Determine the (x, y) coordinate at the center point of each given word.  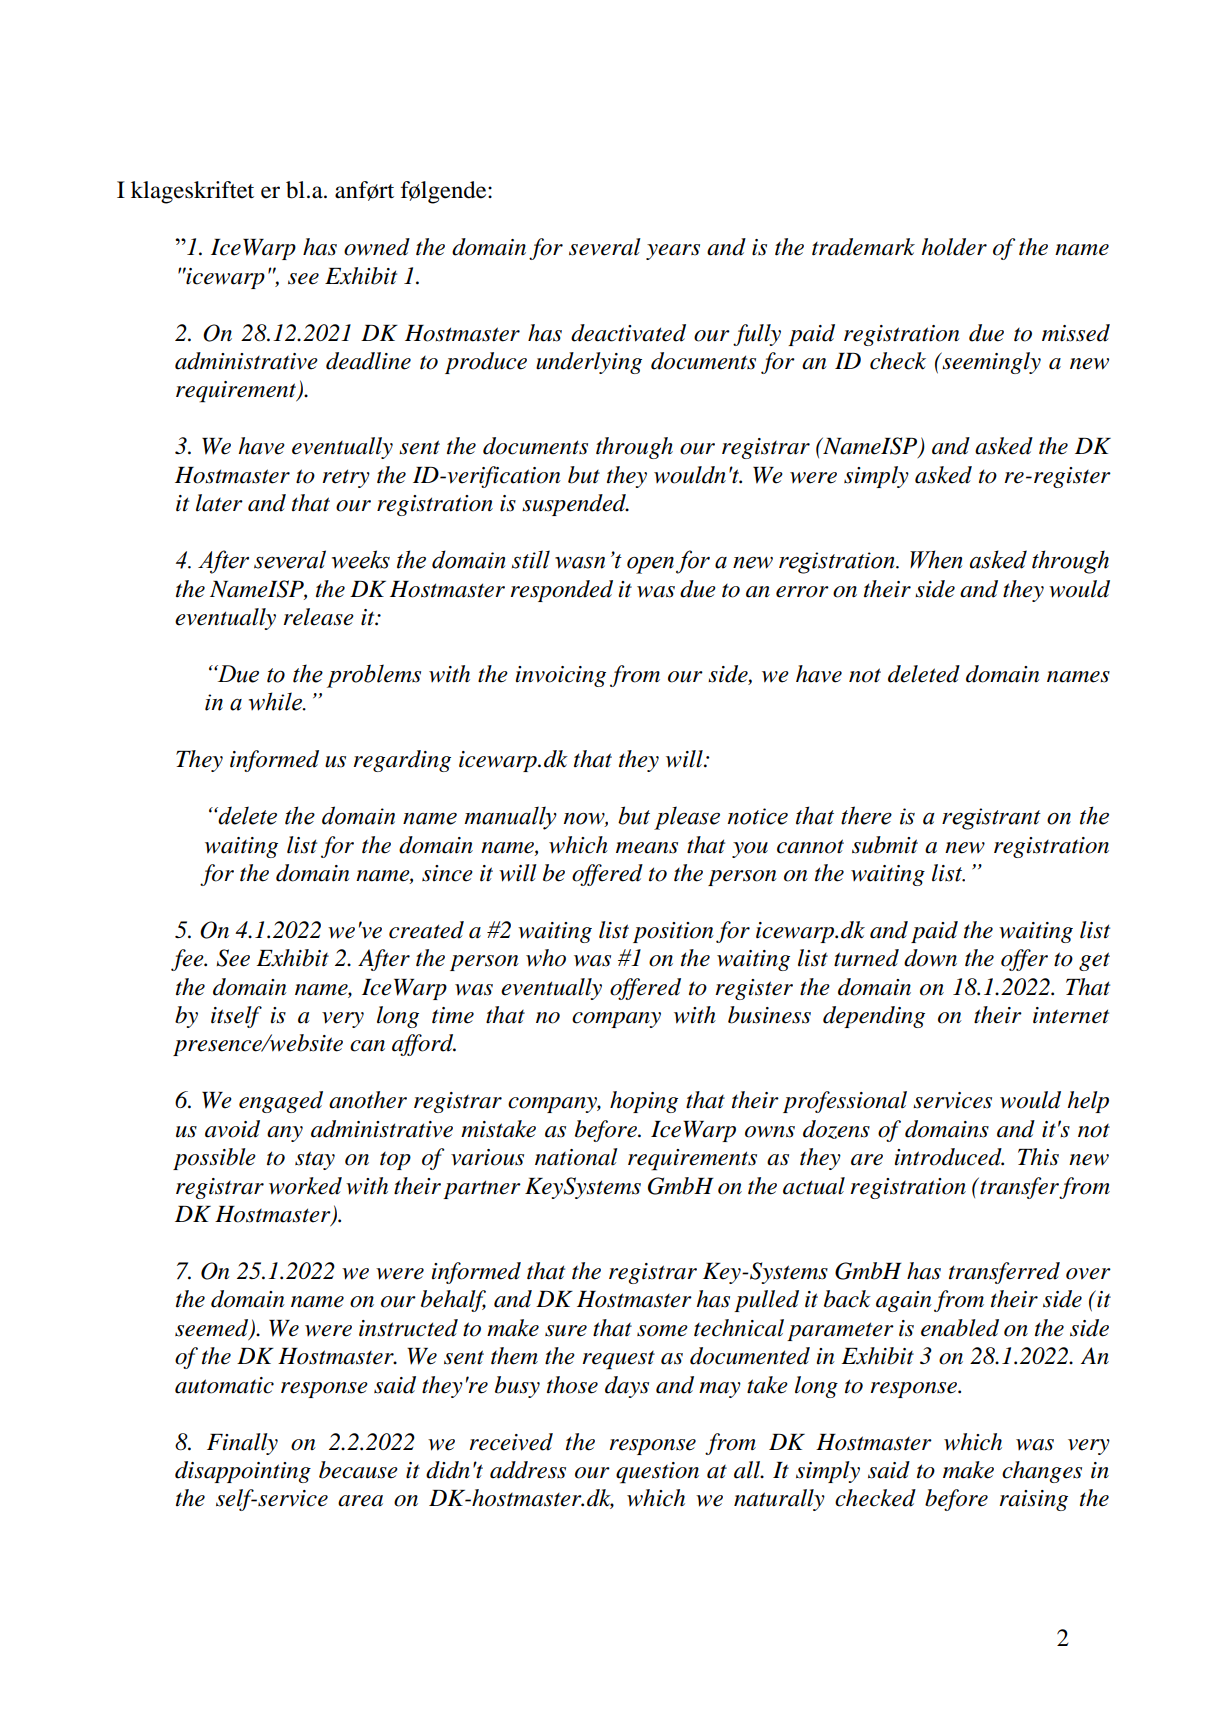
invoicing (560, 676)
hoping (644, 1102)
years (673, 252)
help (1088, 1102)
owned (377, 247)
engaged (281, 1102)
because (358, 1470)
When (936, 559)
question (657, 1473)
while (276, 701)
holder (954, 247)
